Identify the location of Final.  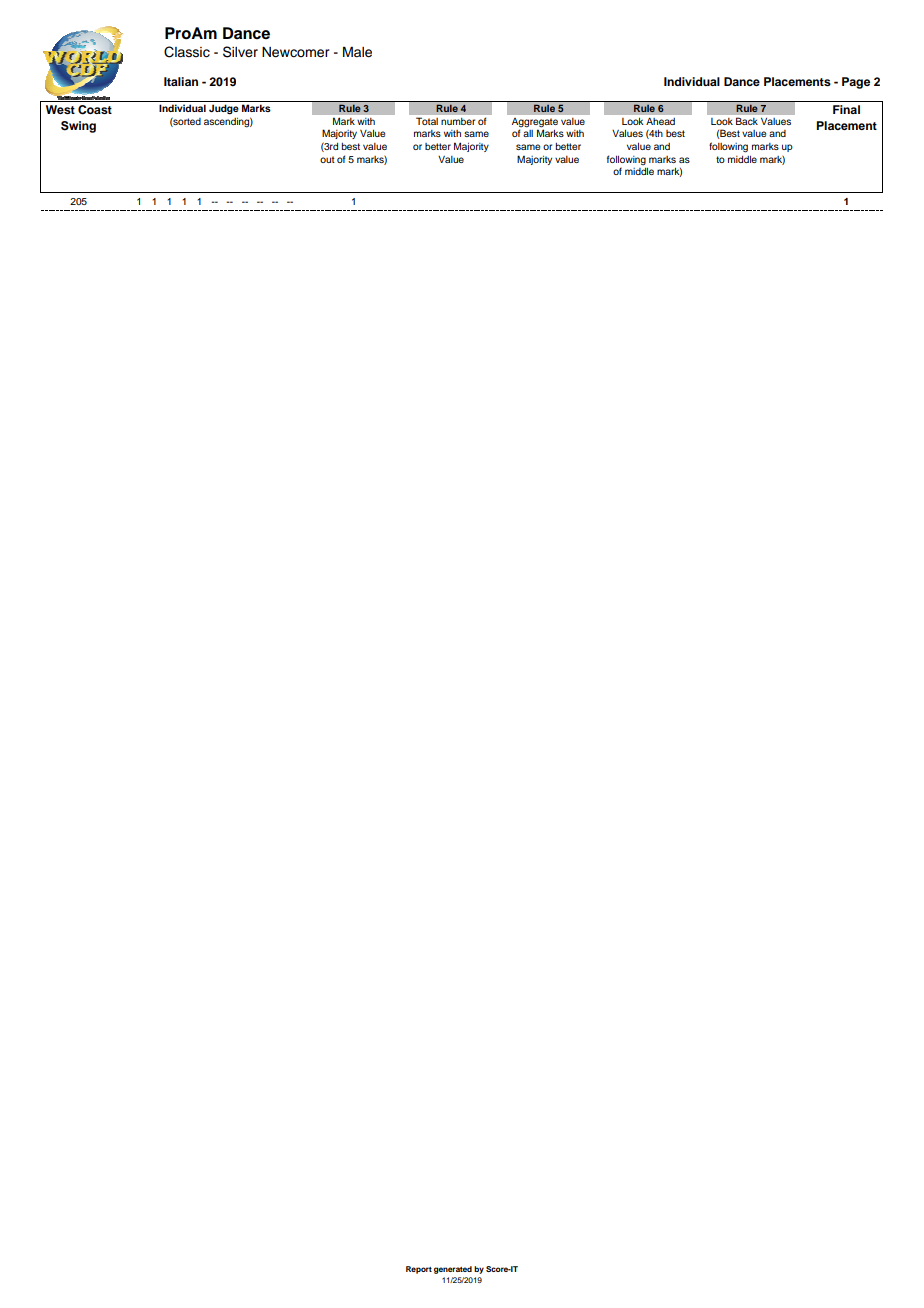
(846, 109).
